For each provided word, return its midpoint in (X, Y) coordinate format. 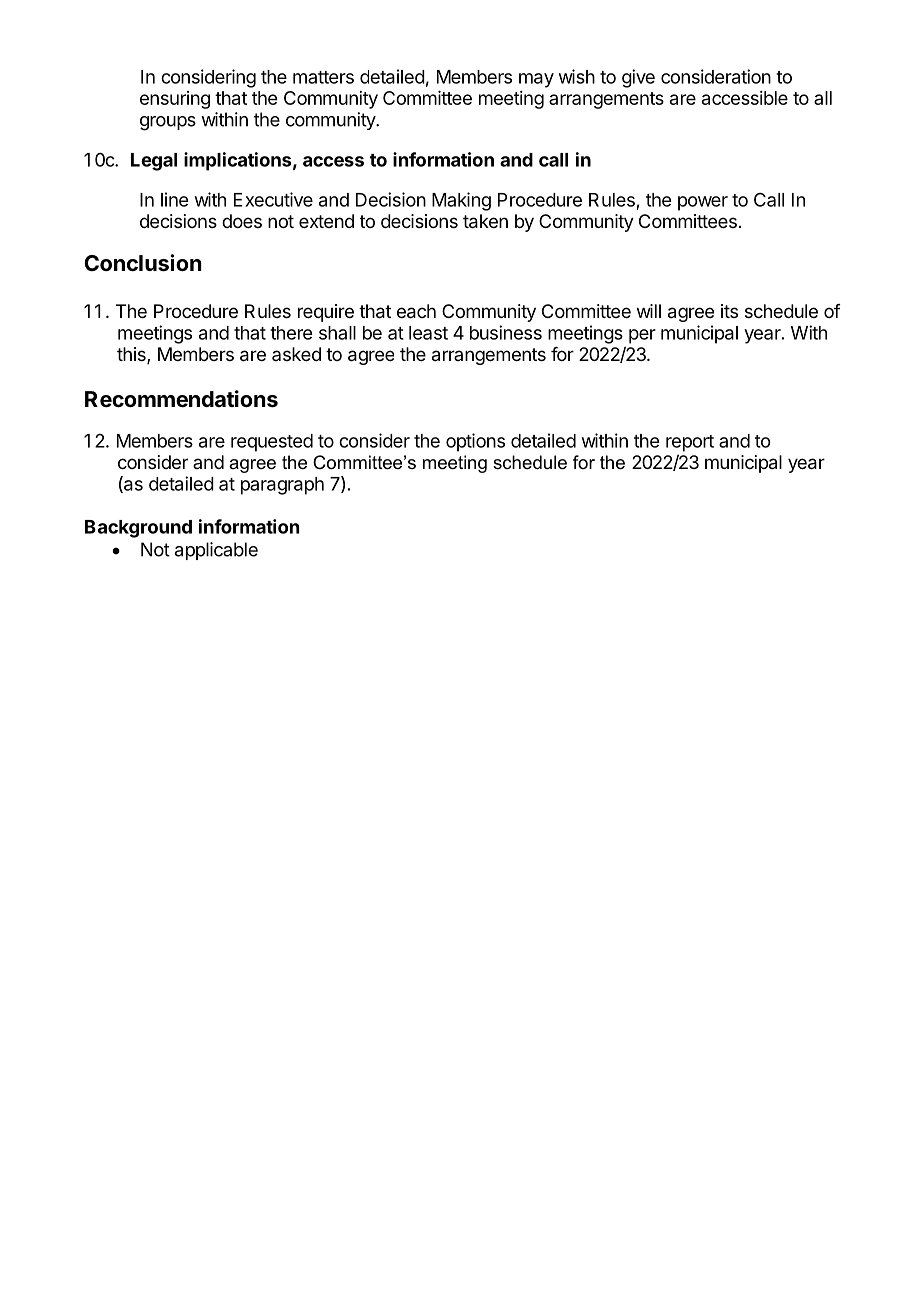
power (703, 203)
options (475, 442)
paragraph (282, 486)
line (174, 199)
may (536, 80)
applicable (216, 551)
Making (461, 201)
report (690, 443)
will (649, 311)
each (416, 311)
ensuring (175, 100)
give (638, 78)
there (291, 333)
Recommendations (181, 399)
